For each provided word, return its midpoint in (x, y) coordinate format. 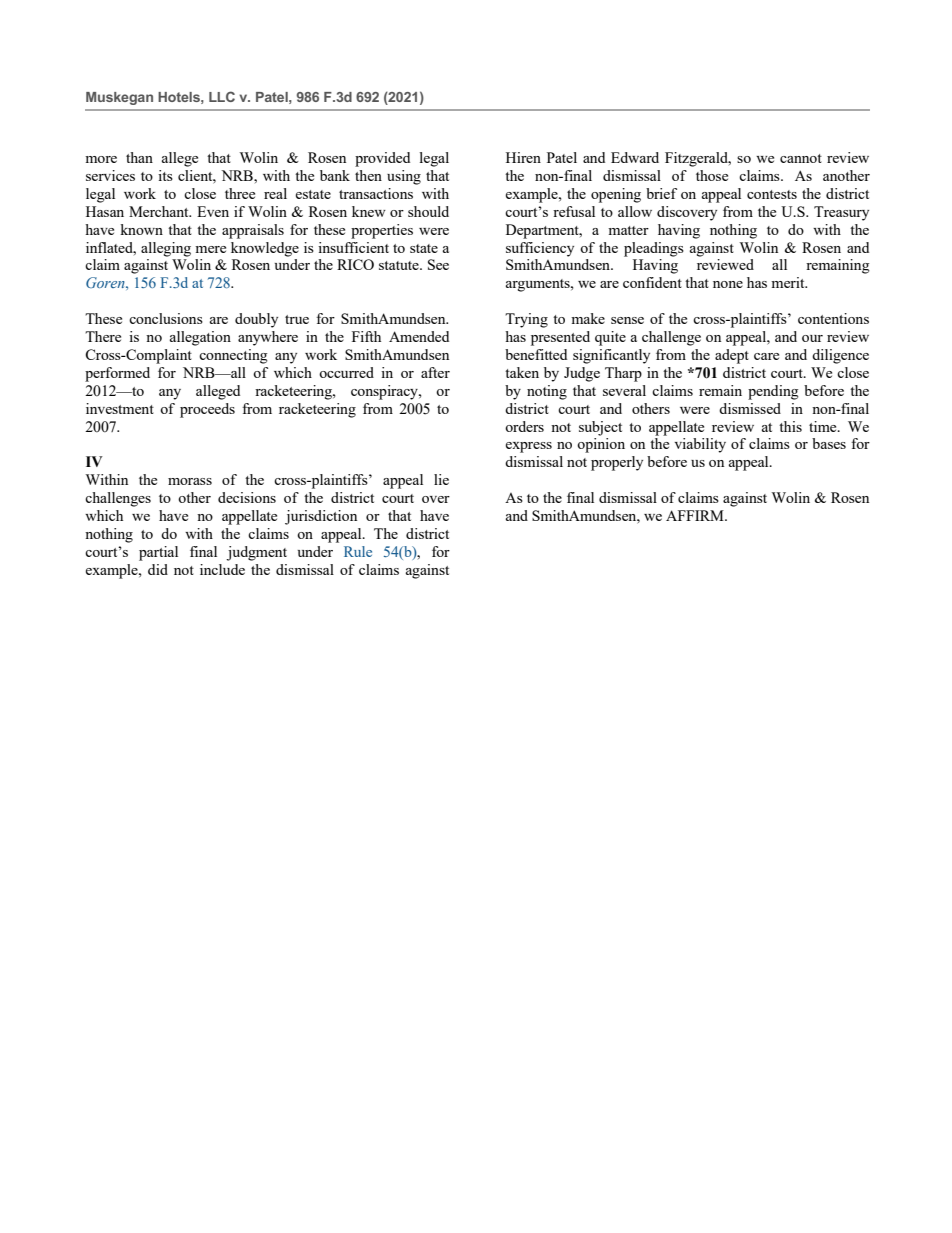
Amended (419, 336)
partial (158, 553)
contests (772, 194)
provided (382, 159)
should (428, 211)
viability (700, 445)
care (766, 356)
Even (213, 211)
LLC (222, 96)
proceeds (207, 410)
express (528, 447)
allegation (200, 338)
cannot (801, 158)
